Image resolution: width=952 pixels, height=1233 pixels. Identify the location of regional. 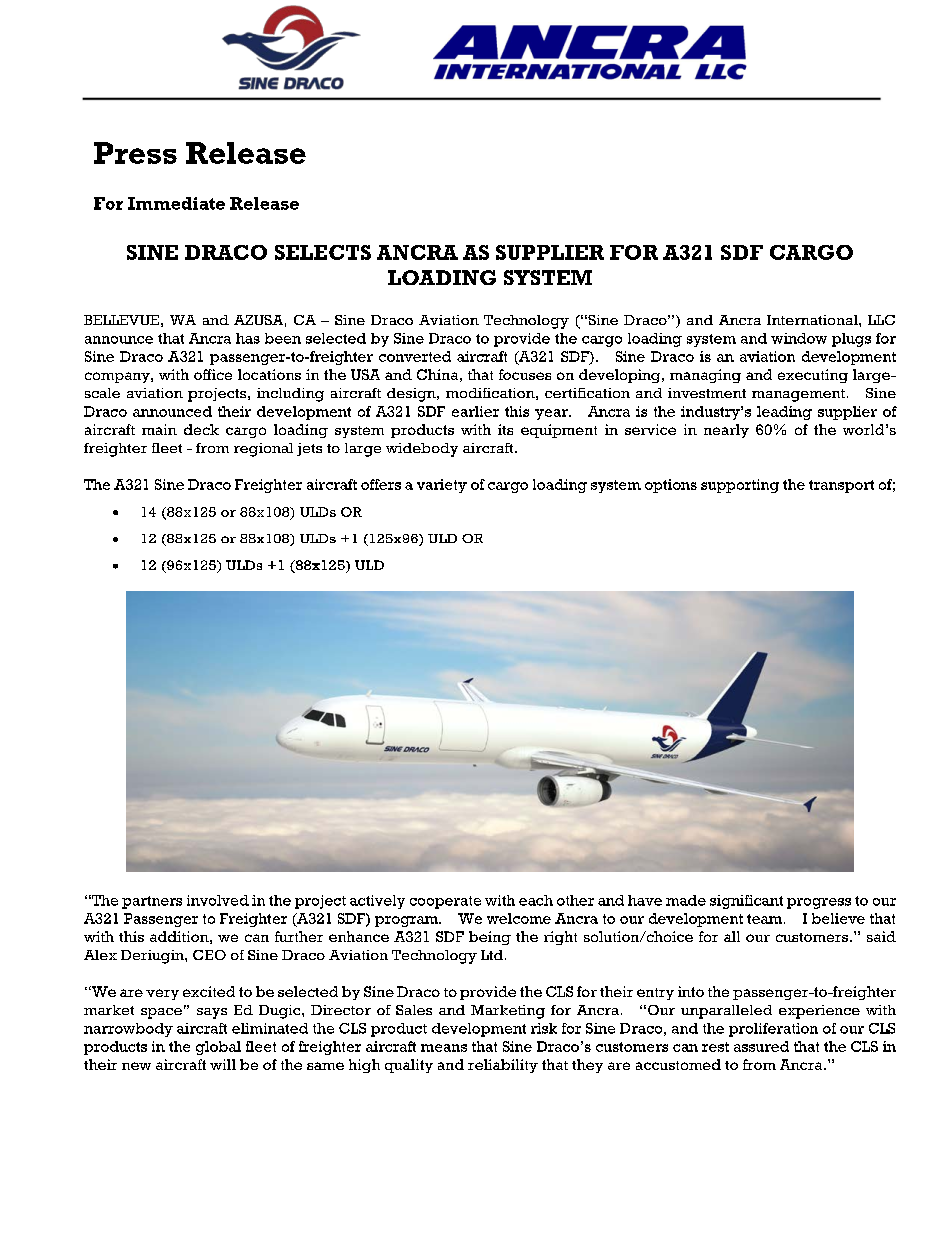
(263, 450).
